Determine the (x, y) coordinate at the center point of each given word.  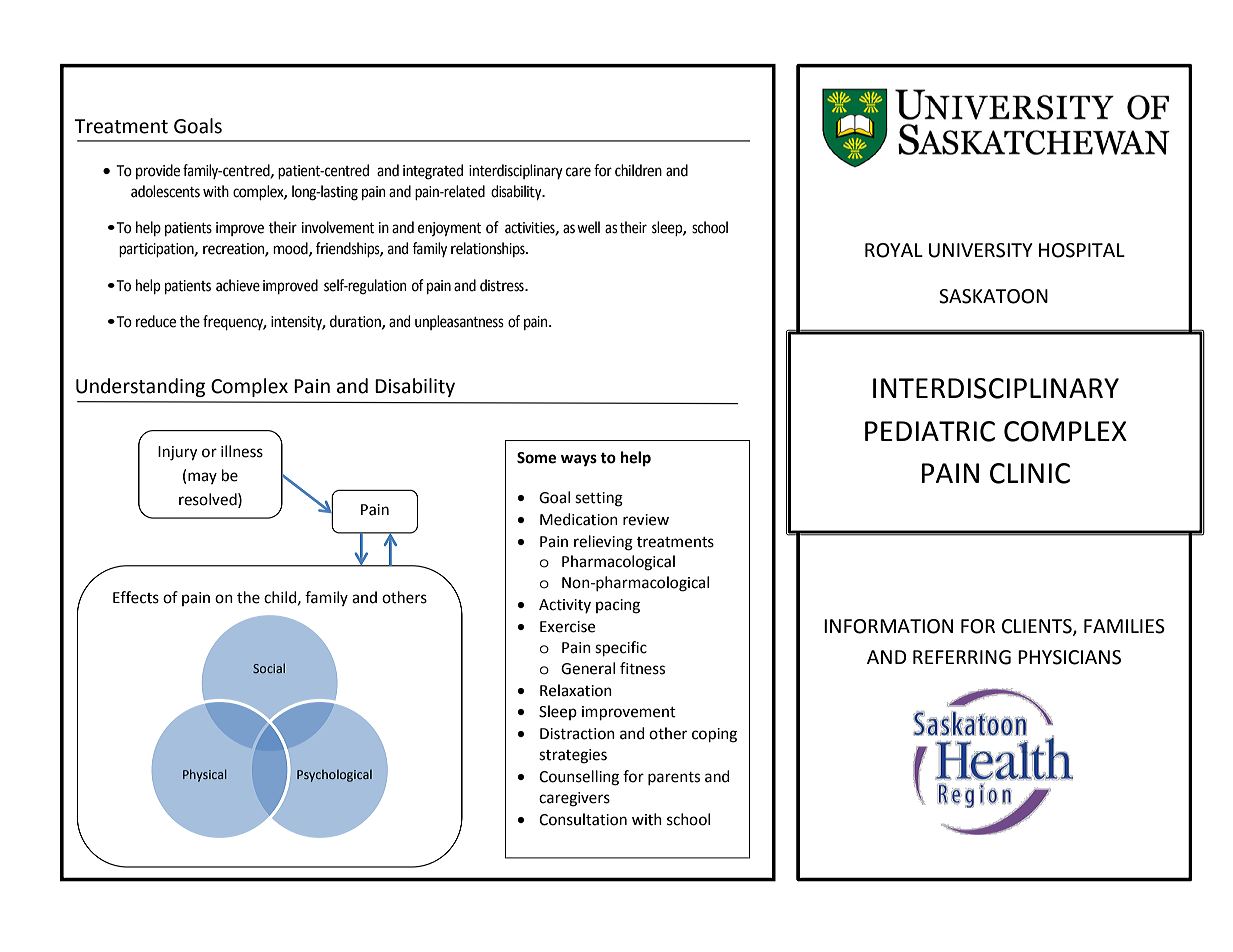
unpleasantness (459, 322)
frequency (234, 322)
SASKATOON (993, 296)
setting (599, 499)
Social (269, 668)
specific (621, 649)
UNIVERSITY (981, 250)
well (588, 227)
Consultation (583, 819)
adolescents (165, 191)
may (202, 478)
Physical (205, 775)
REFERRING (962, 657)
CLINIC (1030, 473)
